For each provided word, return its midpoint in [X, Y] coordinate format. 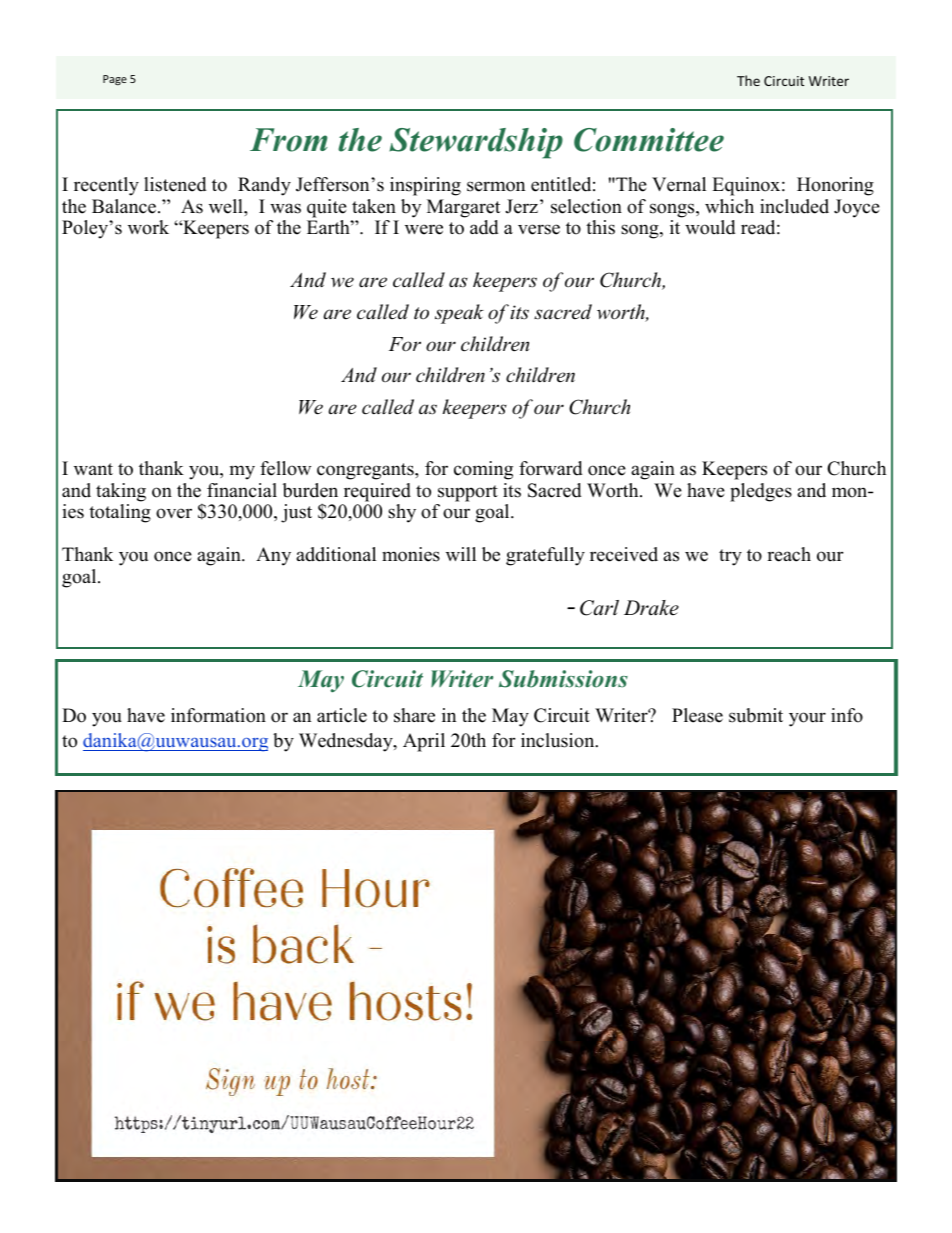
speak [459, 314]
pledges [761, 492]
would [710, 227]
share [414, 715]
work [148, 227]
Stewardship [476, 143]
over [174, 513]
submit [756, 715]
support [468, 493]
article [342, 715]
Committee [649, 140]
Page [115, 80]
